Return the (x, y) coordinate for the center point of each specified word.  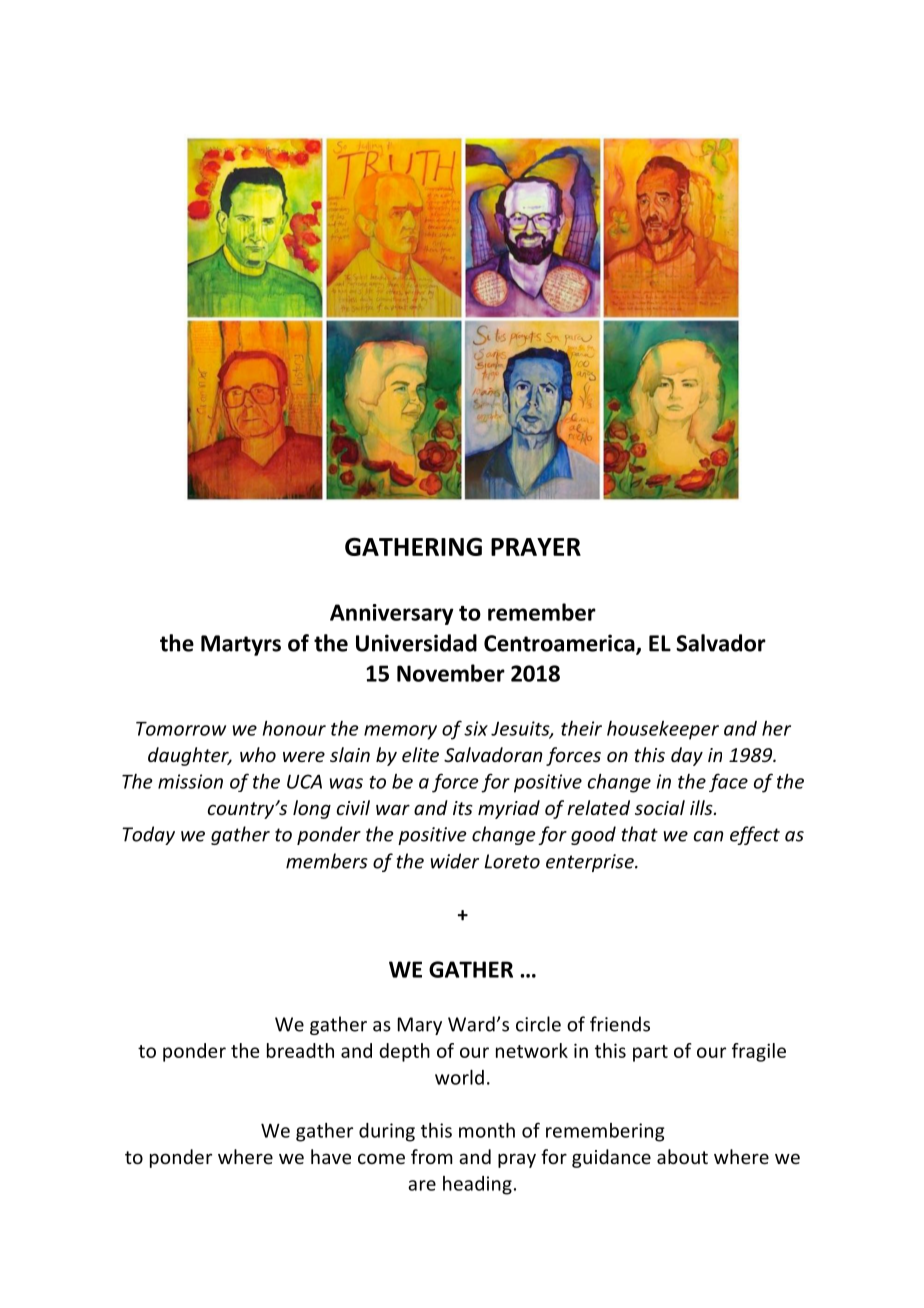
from (432, 1156)
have (331, 1156)
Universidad (416, 643)
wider (455, 861)
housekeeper (663, 730)
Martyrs (241, 645)
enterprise (591, 863)
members (327, 861)
